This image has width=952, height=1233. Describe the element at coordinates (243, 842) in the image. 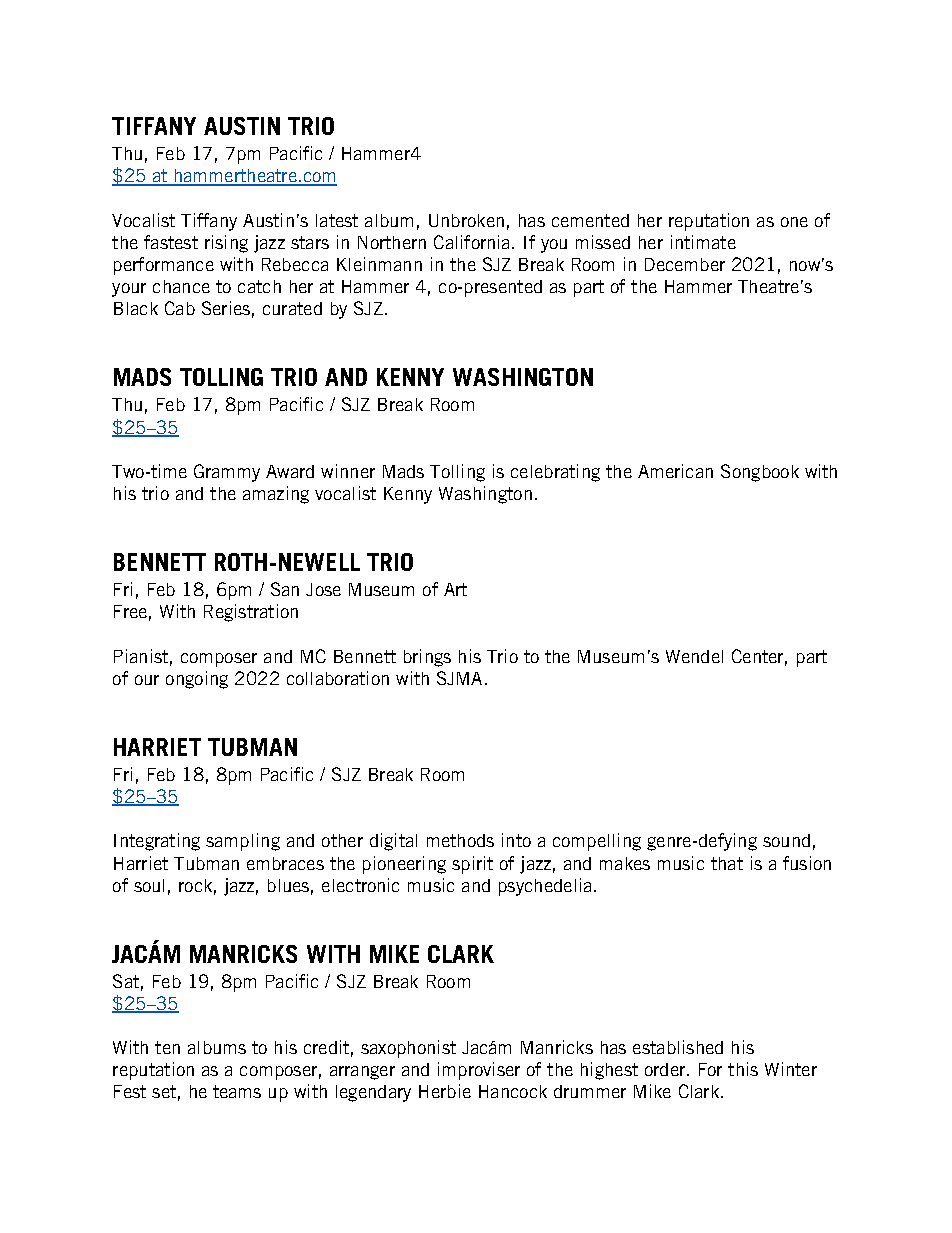

I see `sampling` at that location.
